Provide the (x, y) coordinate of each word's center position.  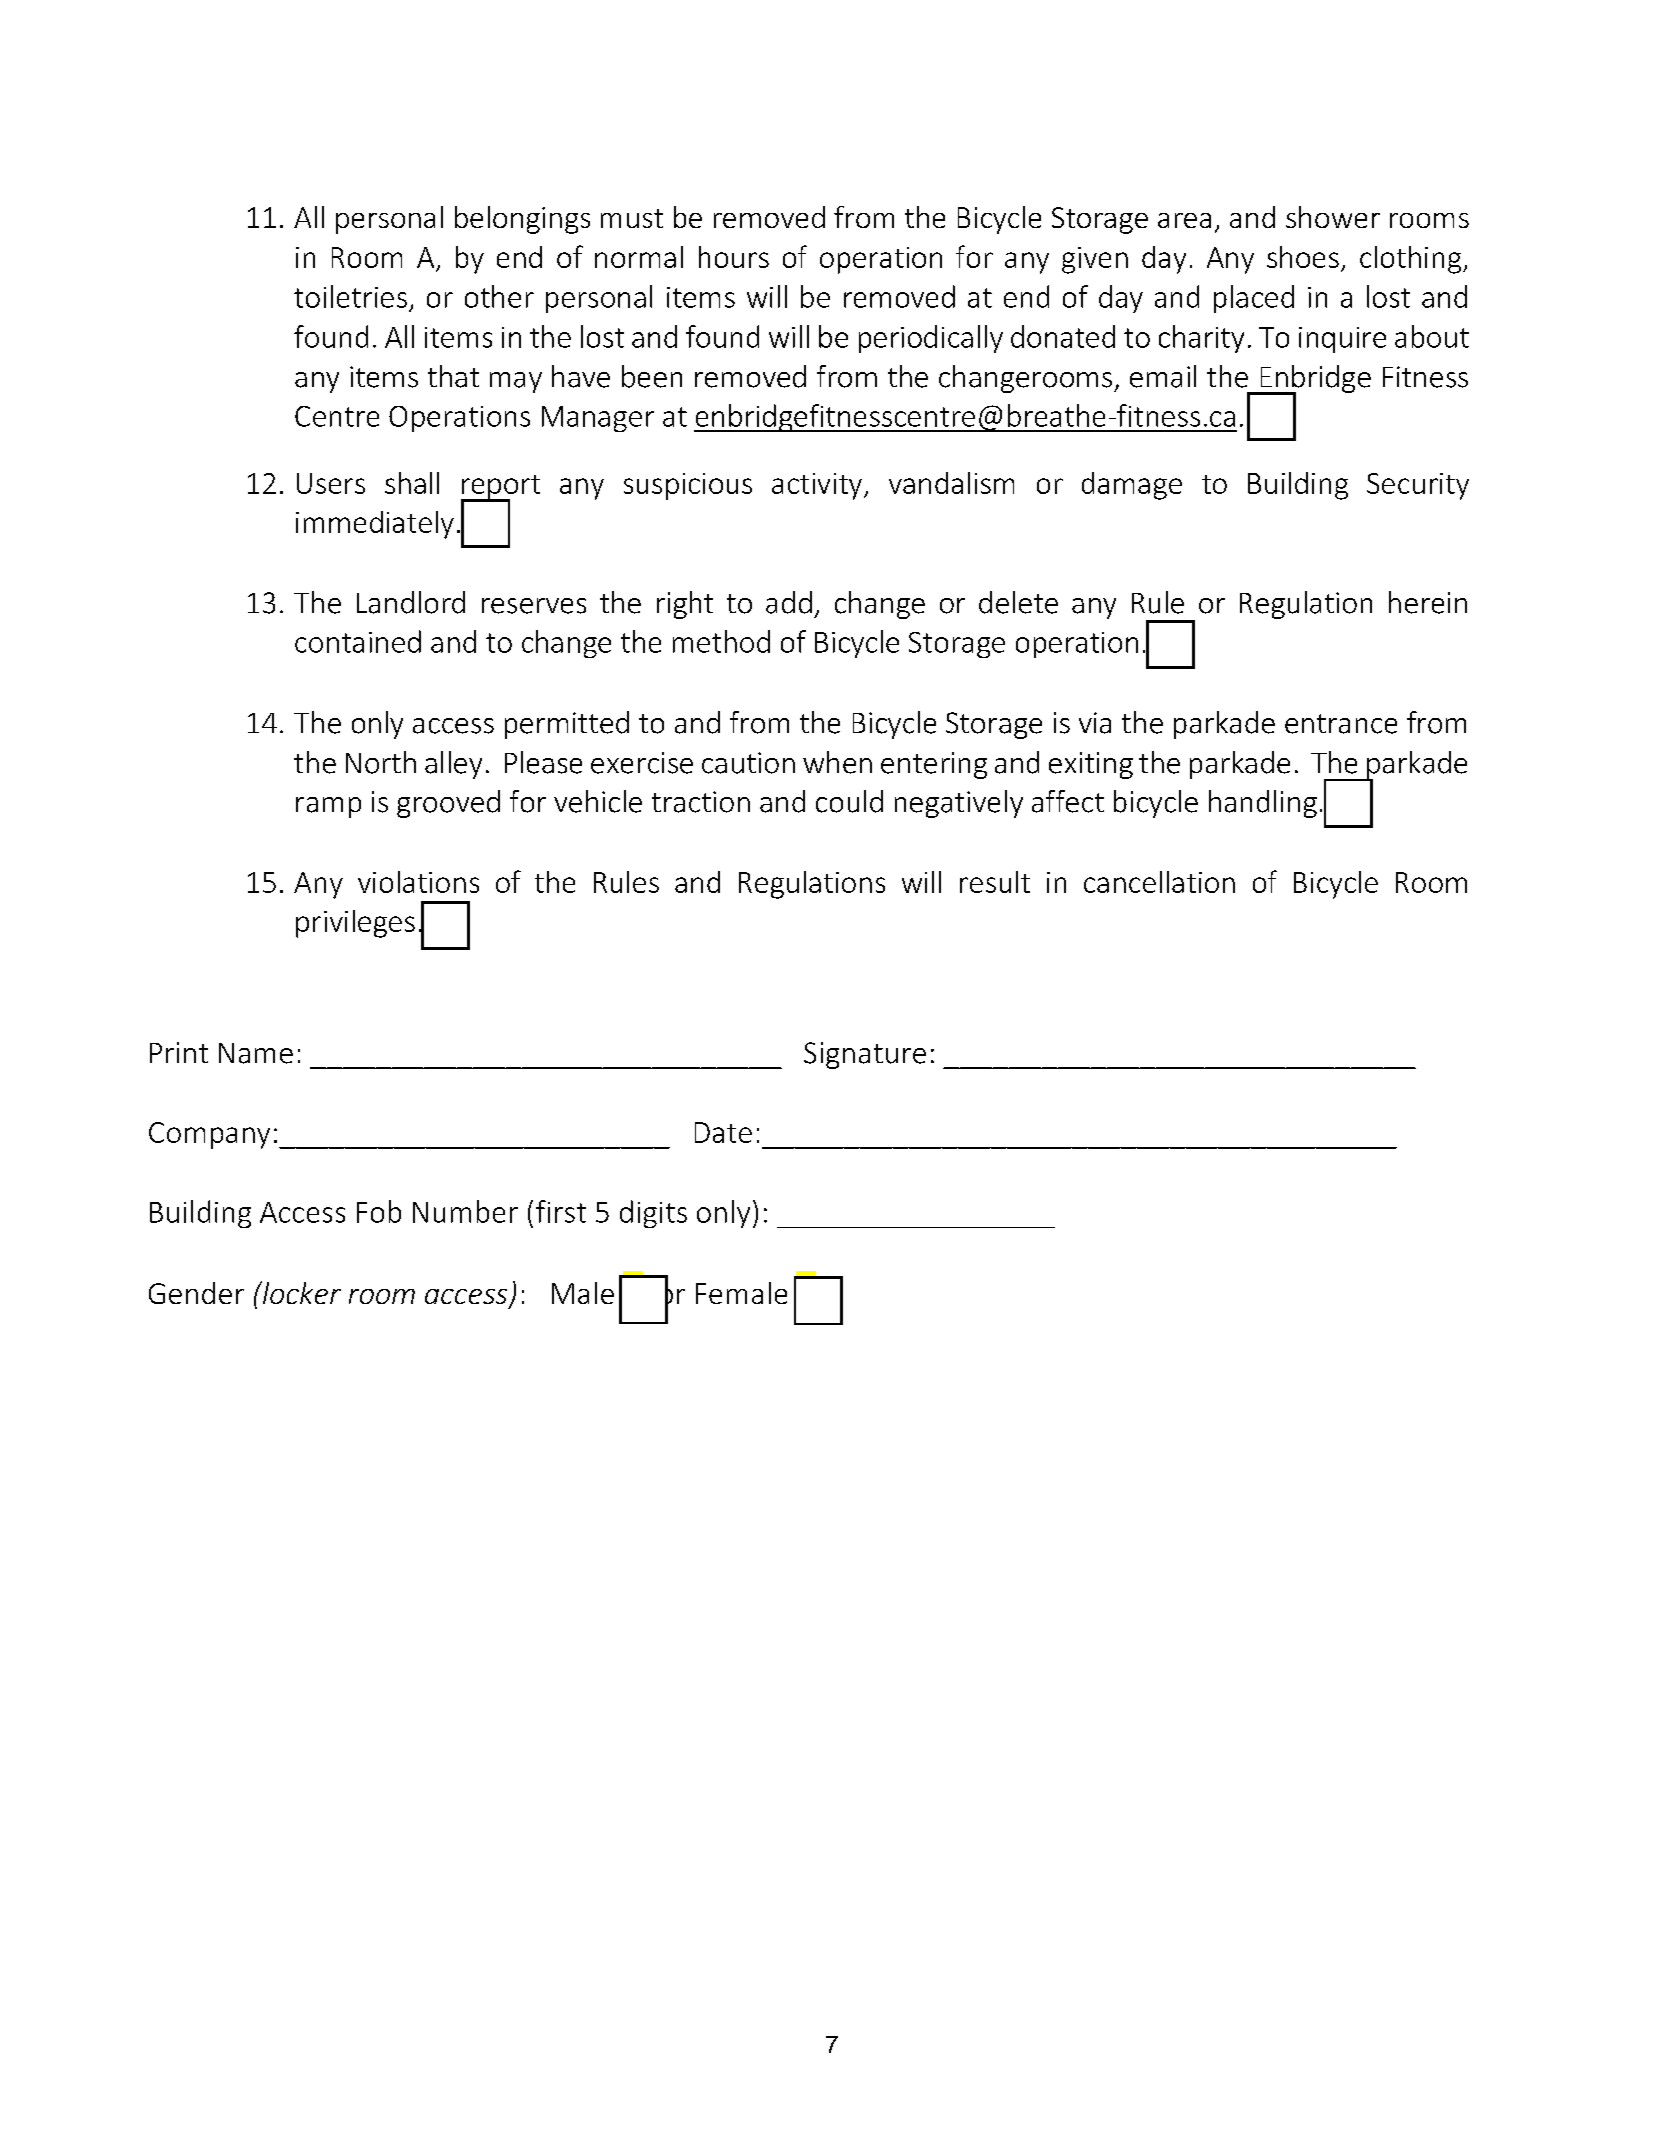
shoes (1303, 257)
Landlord (411, 602)
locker (301, 1292)
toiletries (350, 296)
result (995, 882)
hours (734, 257)
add (789, 602)
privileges (355, 924)
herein (1428, 602)
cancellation (1159, 882)
